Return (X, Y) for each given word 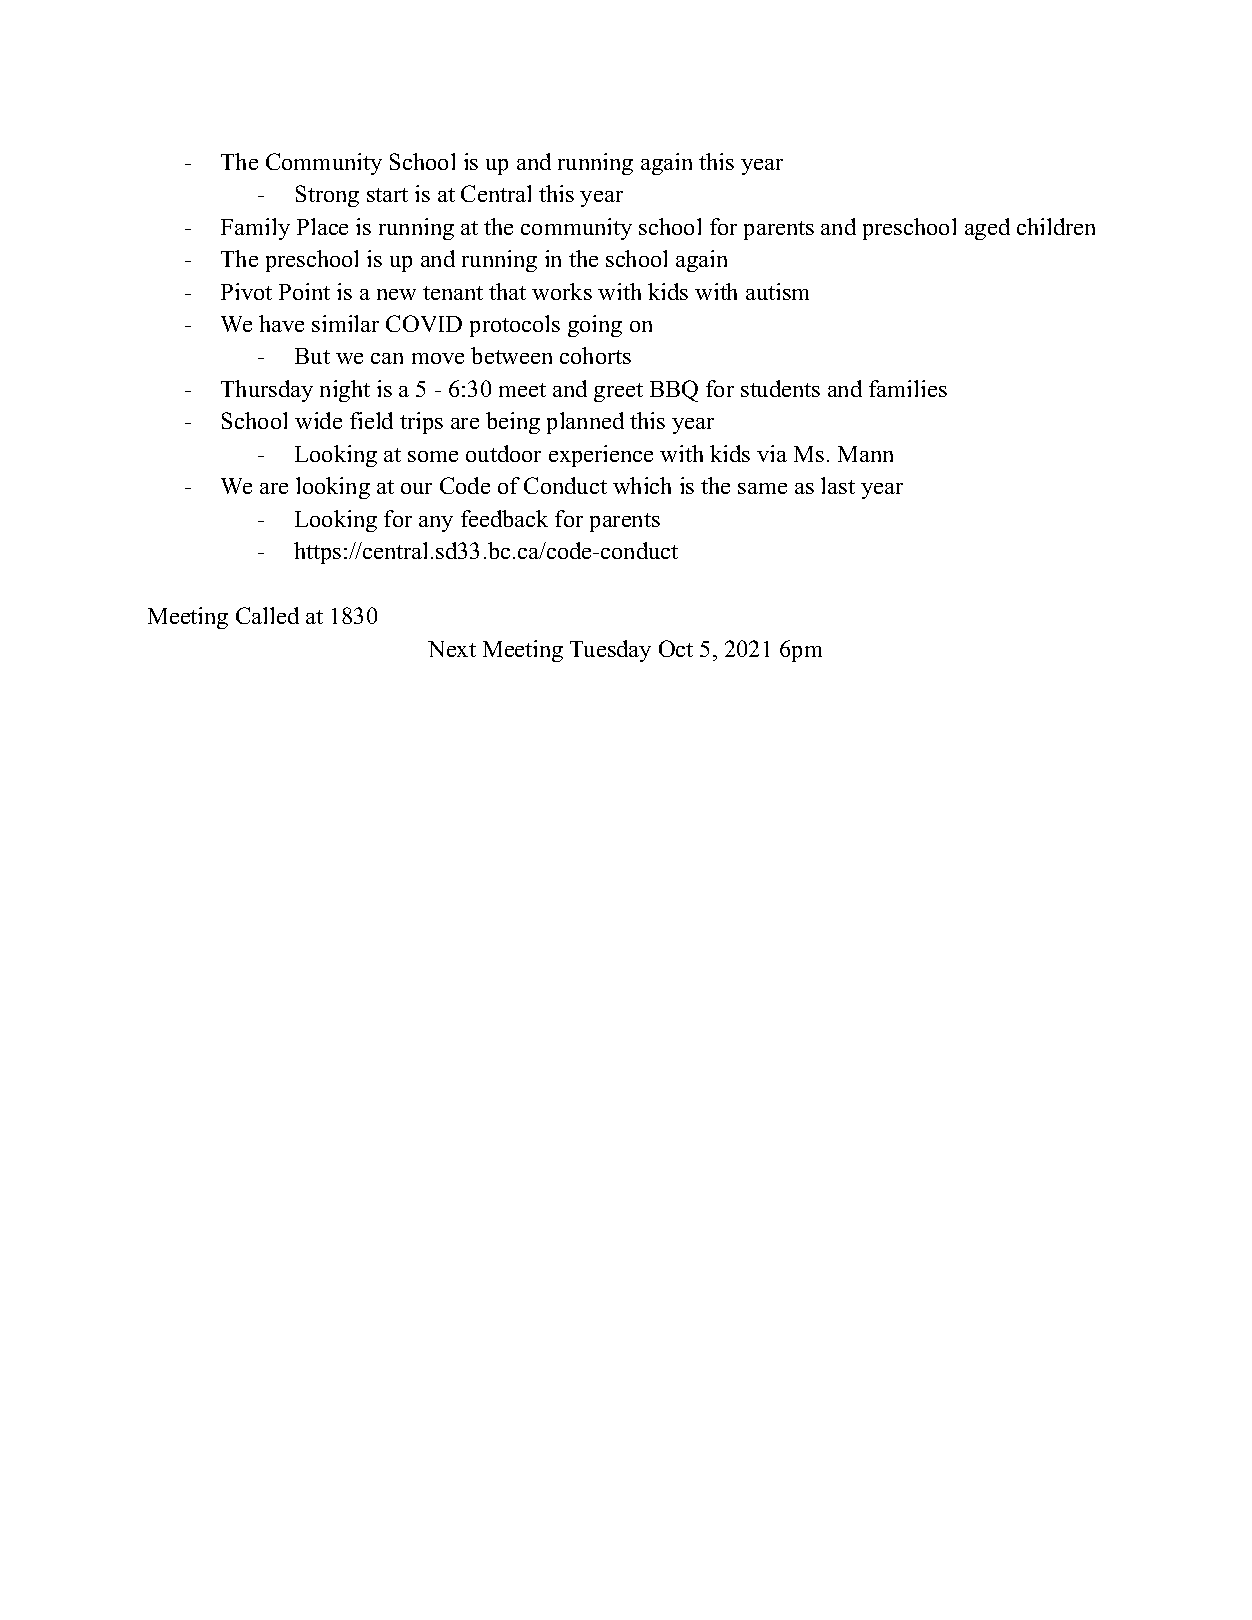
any (436, 524)
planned (585, 423)
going (595, 326)
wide (318, 420)
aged (987, 229)
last (838, 485)
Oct (676, 648)
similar (345, 323)
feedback (504, 518)
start (387, 195)
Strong (327, 196)
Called (267, 615)
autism (777, 291)
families (908, 388)
